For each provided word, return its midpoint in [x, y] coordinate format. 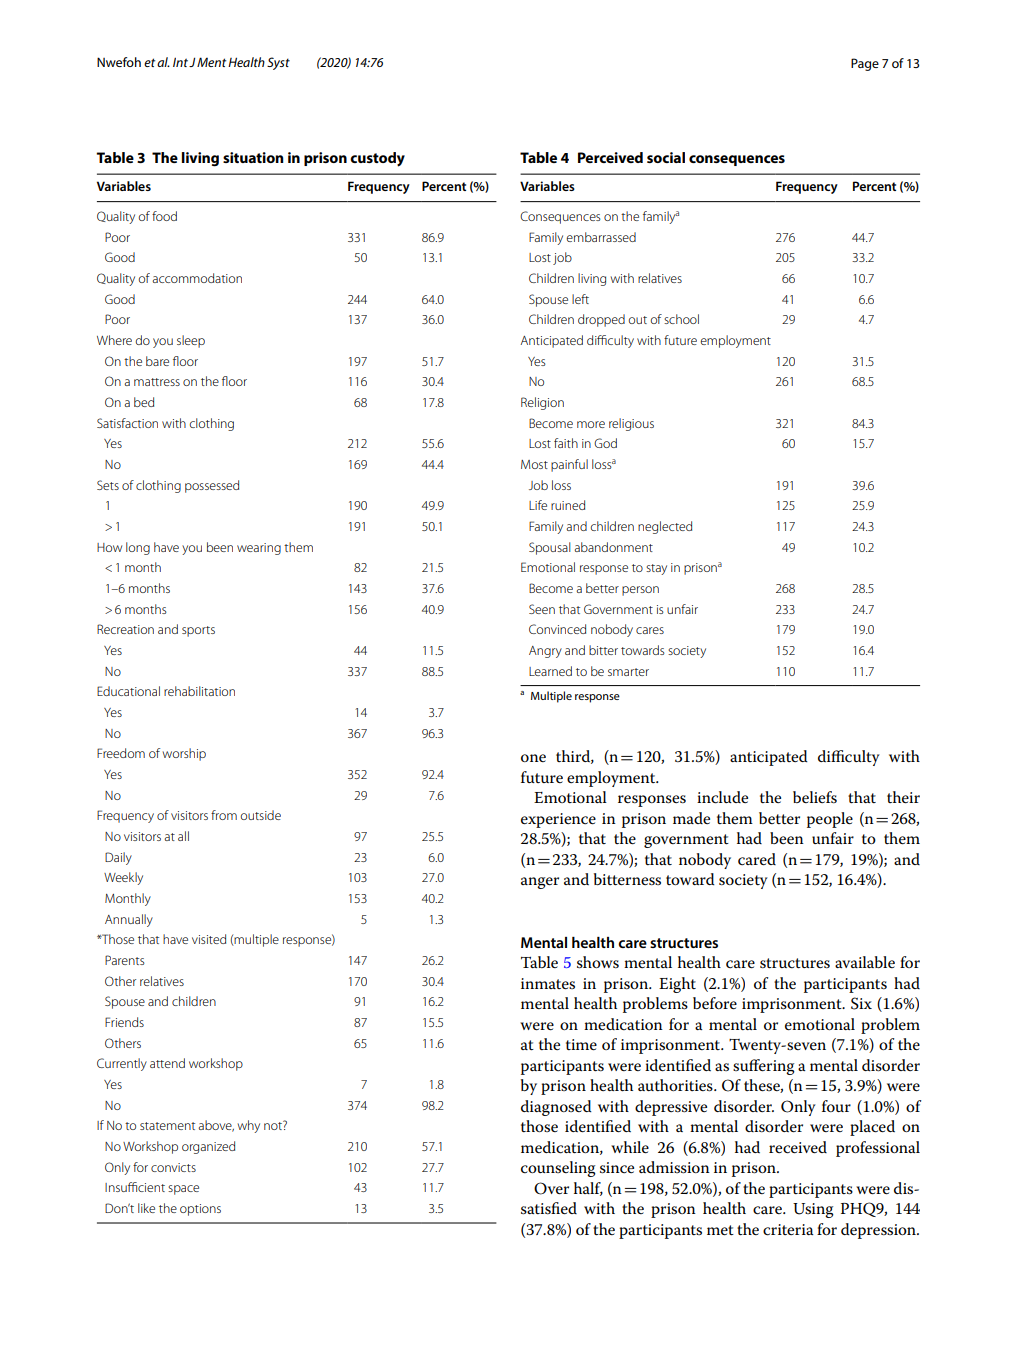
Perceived [610, 157]
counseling [558, 1169]
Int [180, 62]
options [200, 1210]
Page [865, 64]
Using [813, 1210]
